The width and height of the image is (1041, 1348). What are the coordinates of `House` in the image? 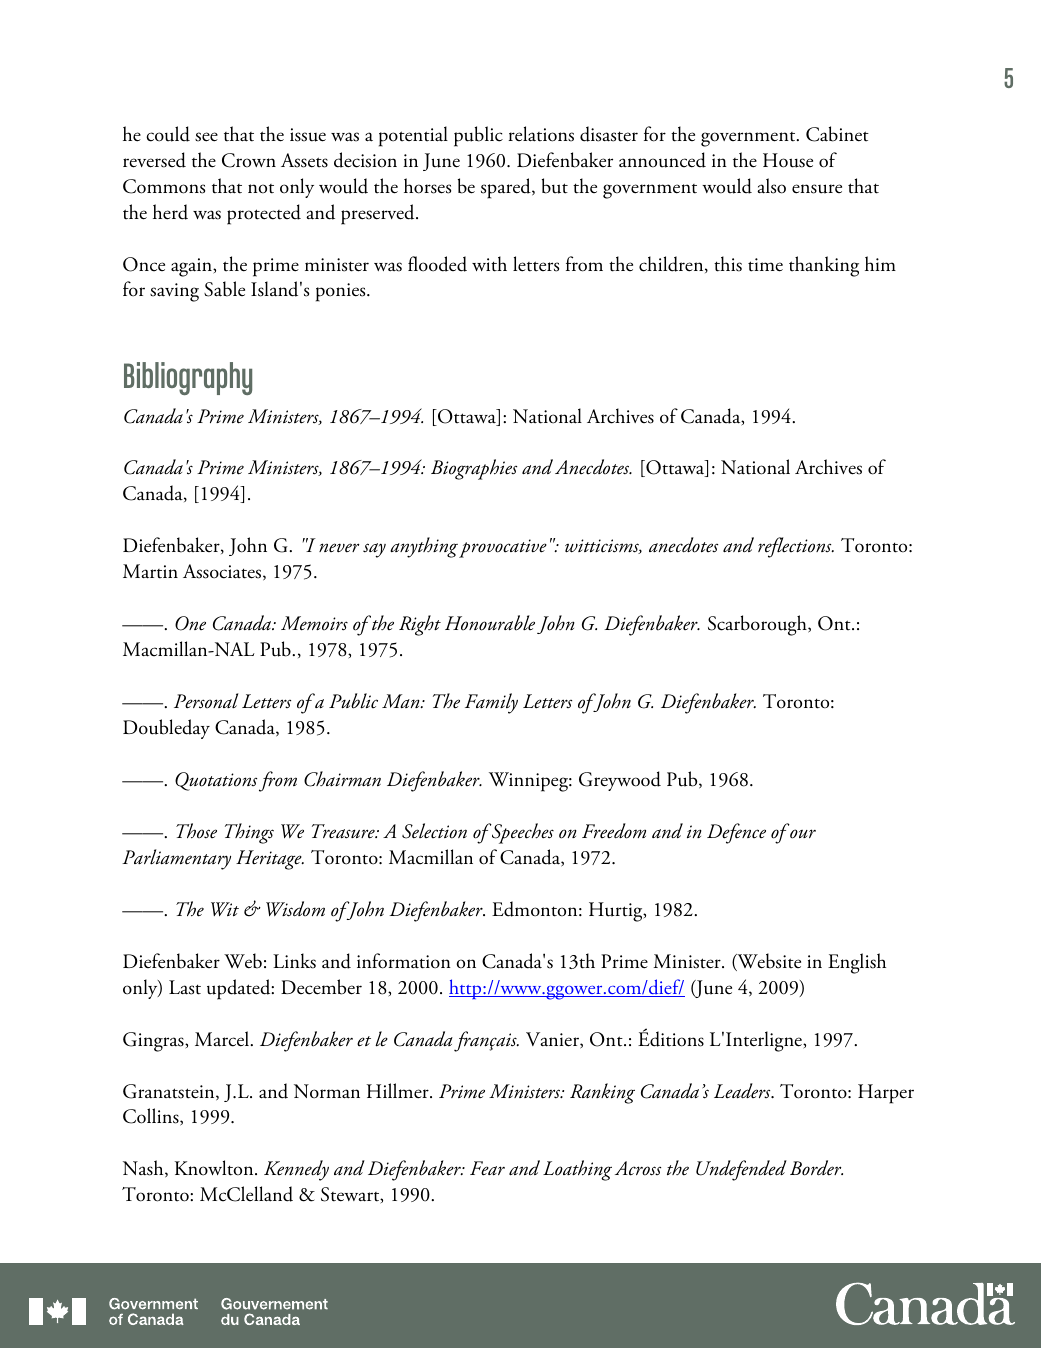 It's located at (788, 160).
